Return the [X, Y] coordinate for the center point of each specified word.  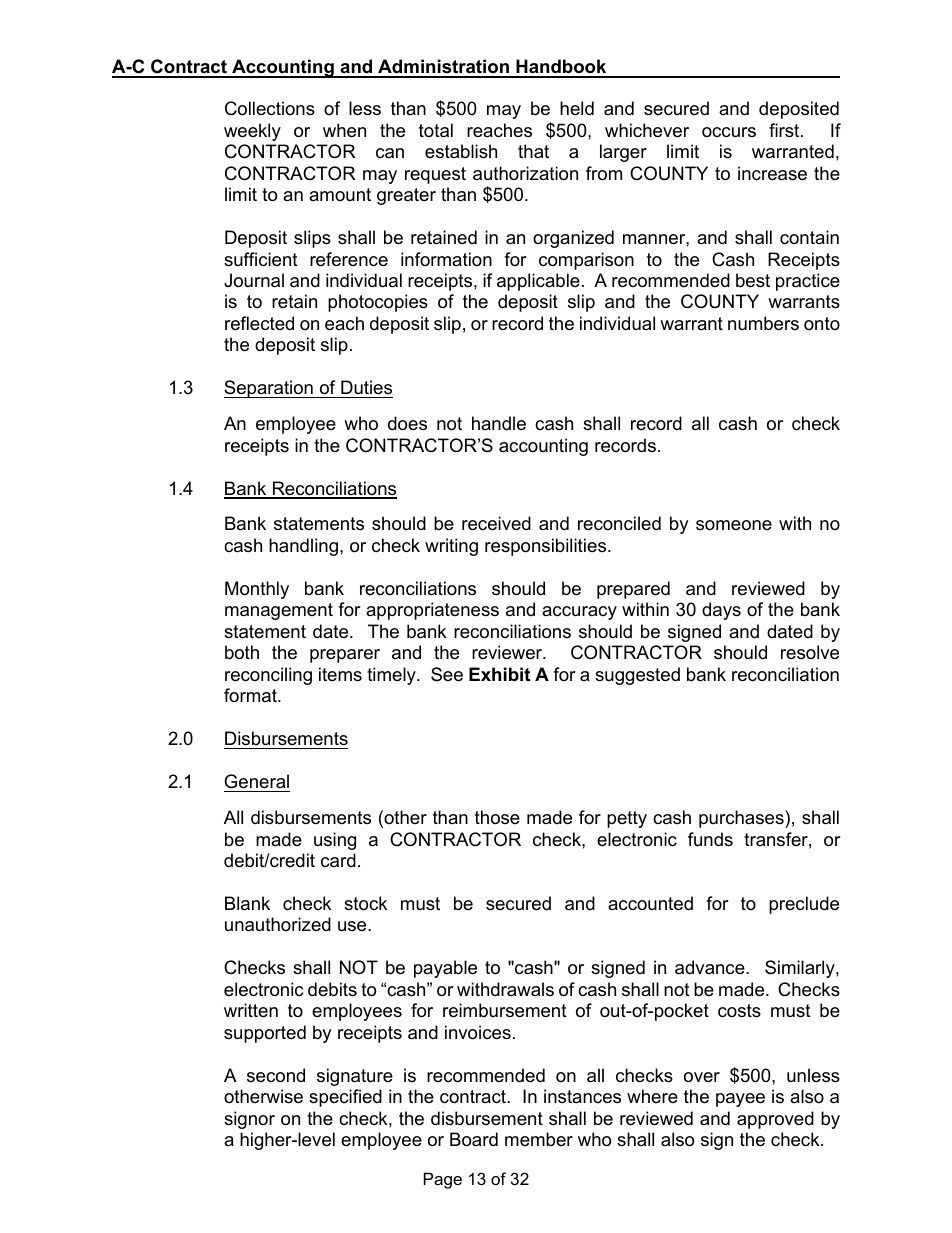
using [335, 841]
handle [499, 423]
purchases [742, 819]
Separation [269, 389]
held [577, 108]
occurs [729, 132]
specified [345, 1098]
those [497, 817]
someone [734, 525]
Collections [270, 108]
